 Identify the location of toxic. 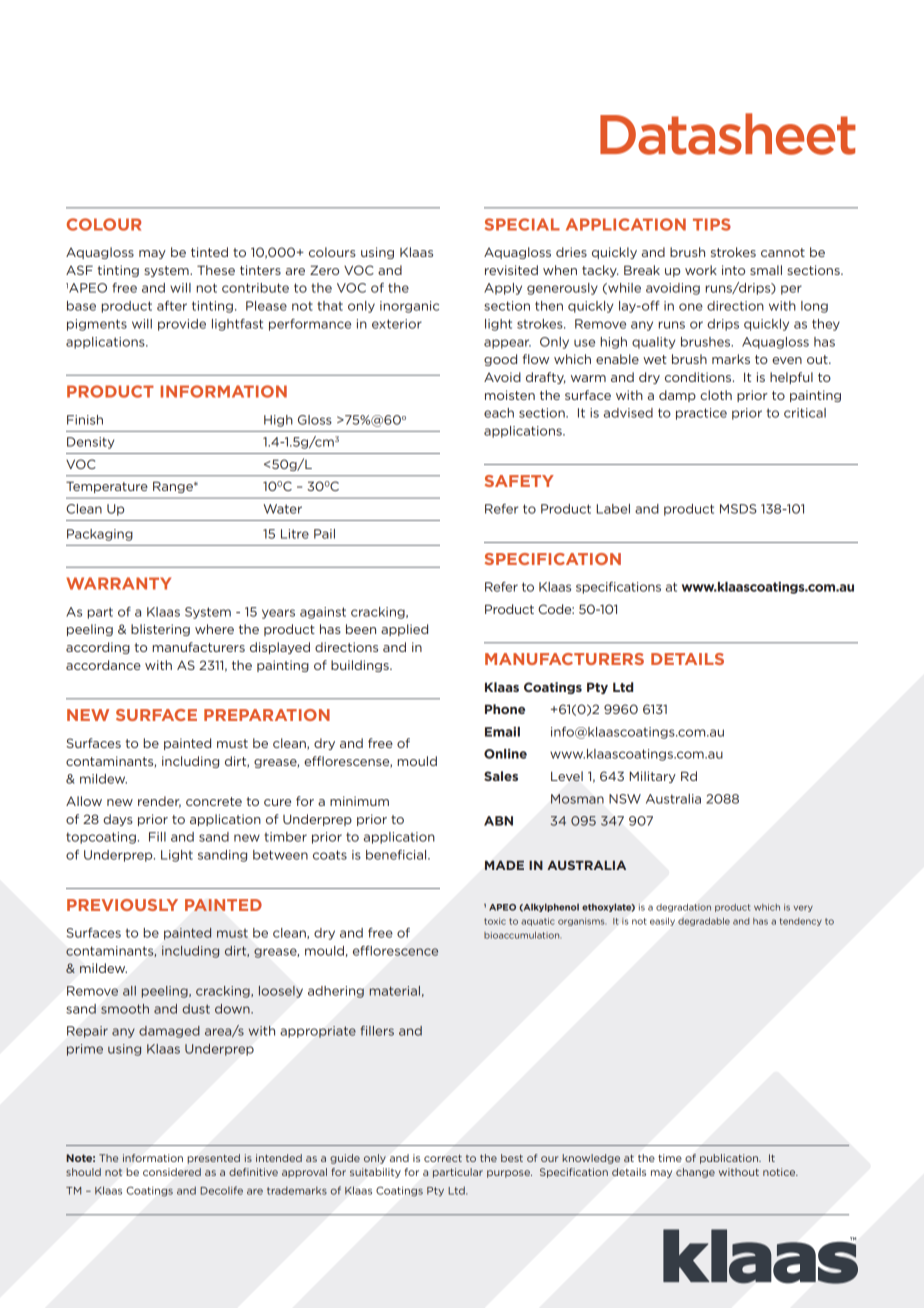
(495, 921).
